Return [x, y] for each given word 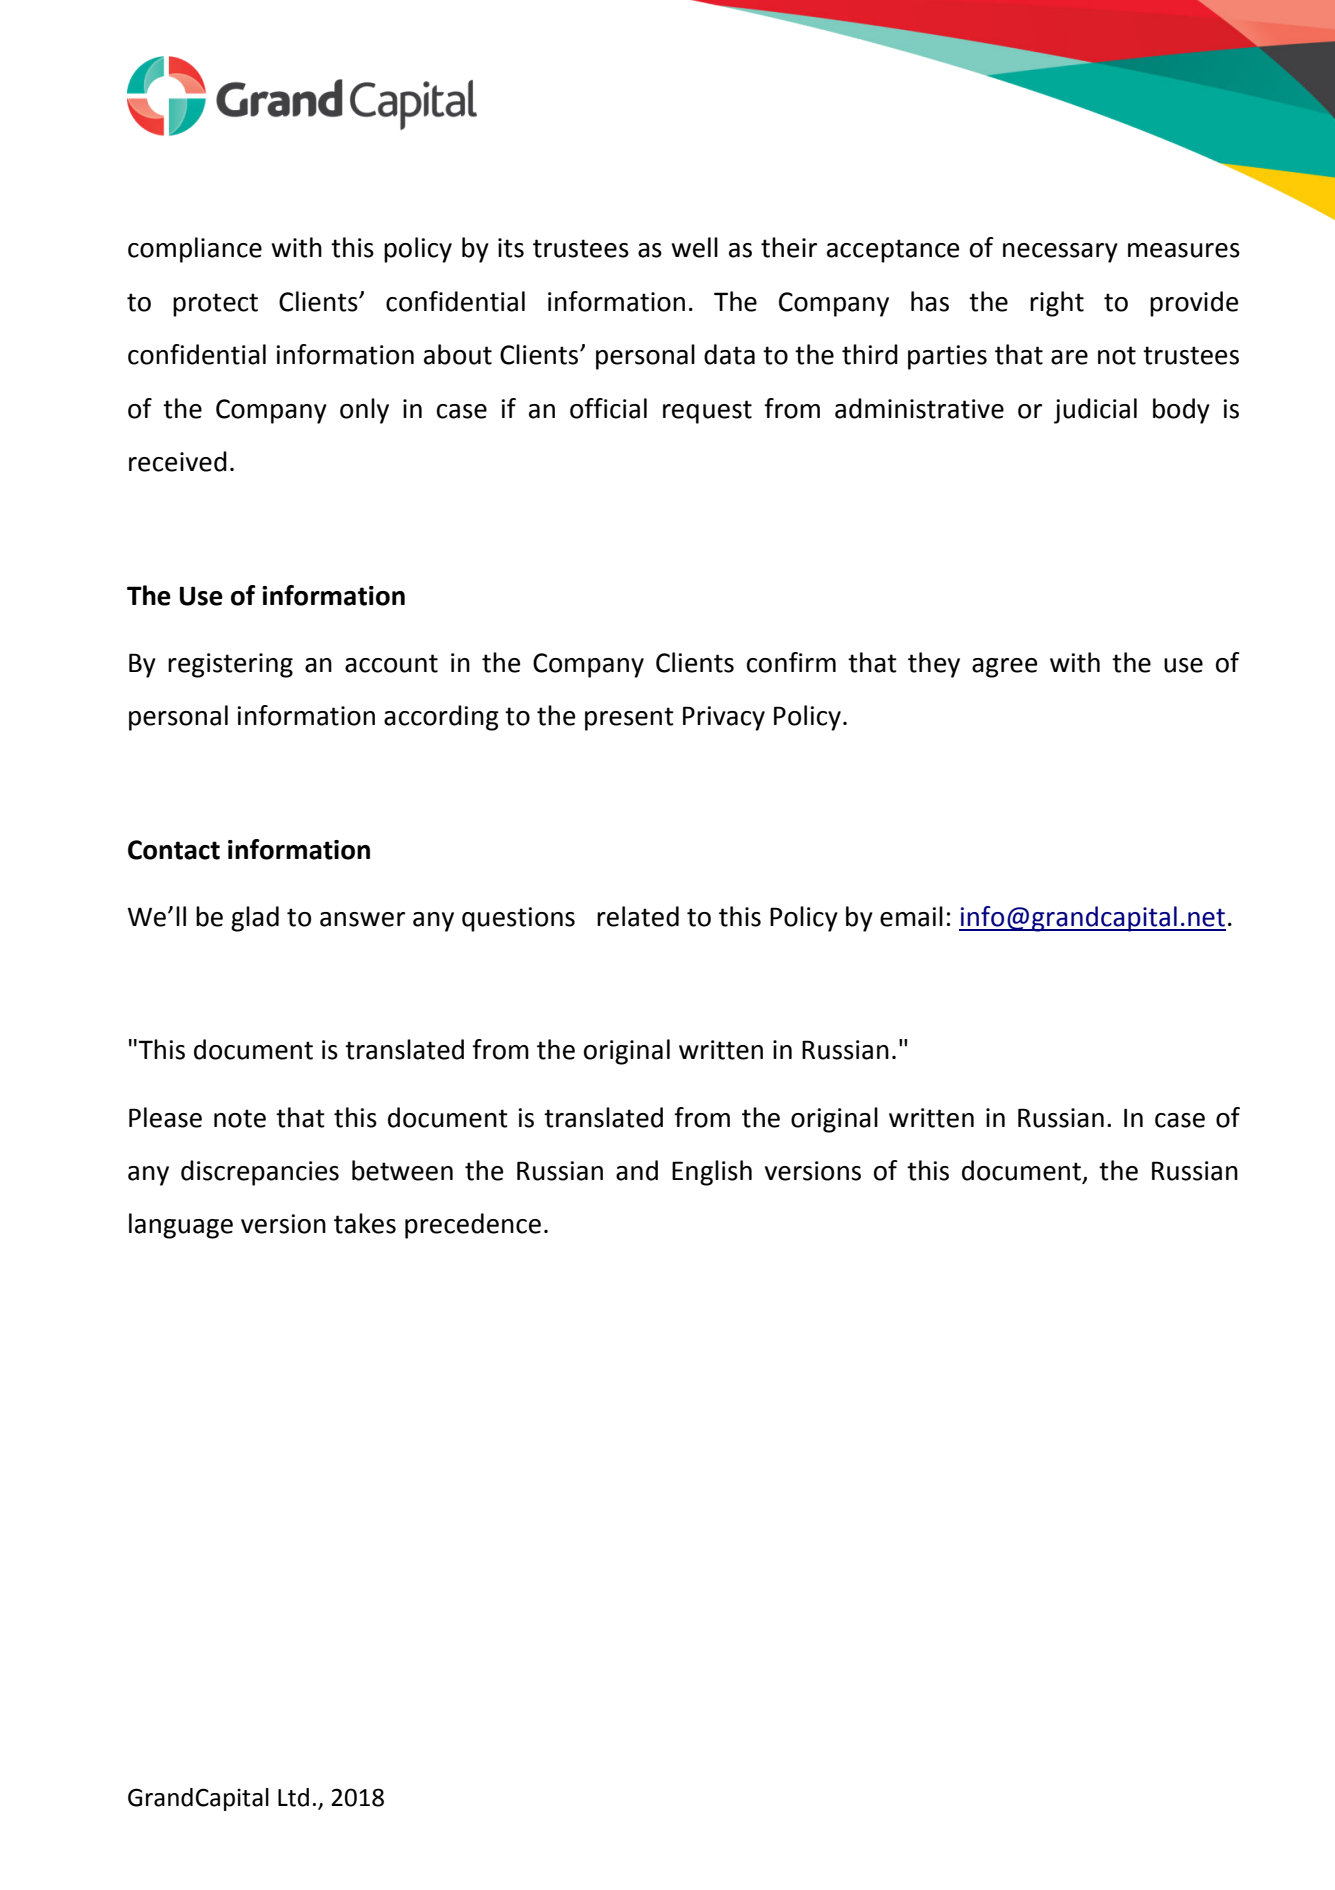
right [1057, 304]
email [911, 916]
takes [365, 1223]
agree [1004, 668]
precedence [473, 1226]
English [712, 1173]
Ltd [293, 1797]
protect [215, 305]
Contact [174, 850]
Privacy [724, 718]
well [694, 247]
